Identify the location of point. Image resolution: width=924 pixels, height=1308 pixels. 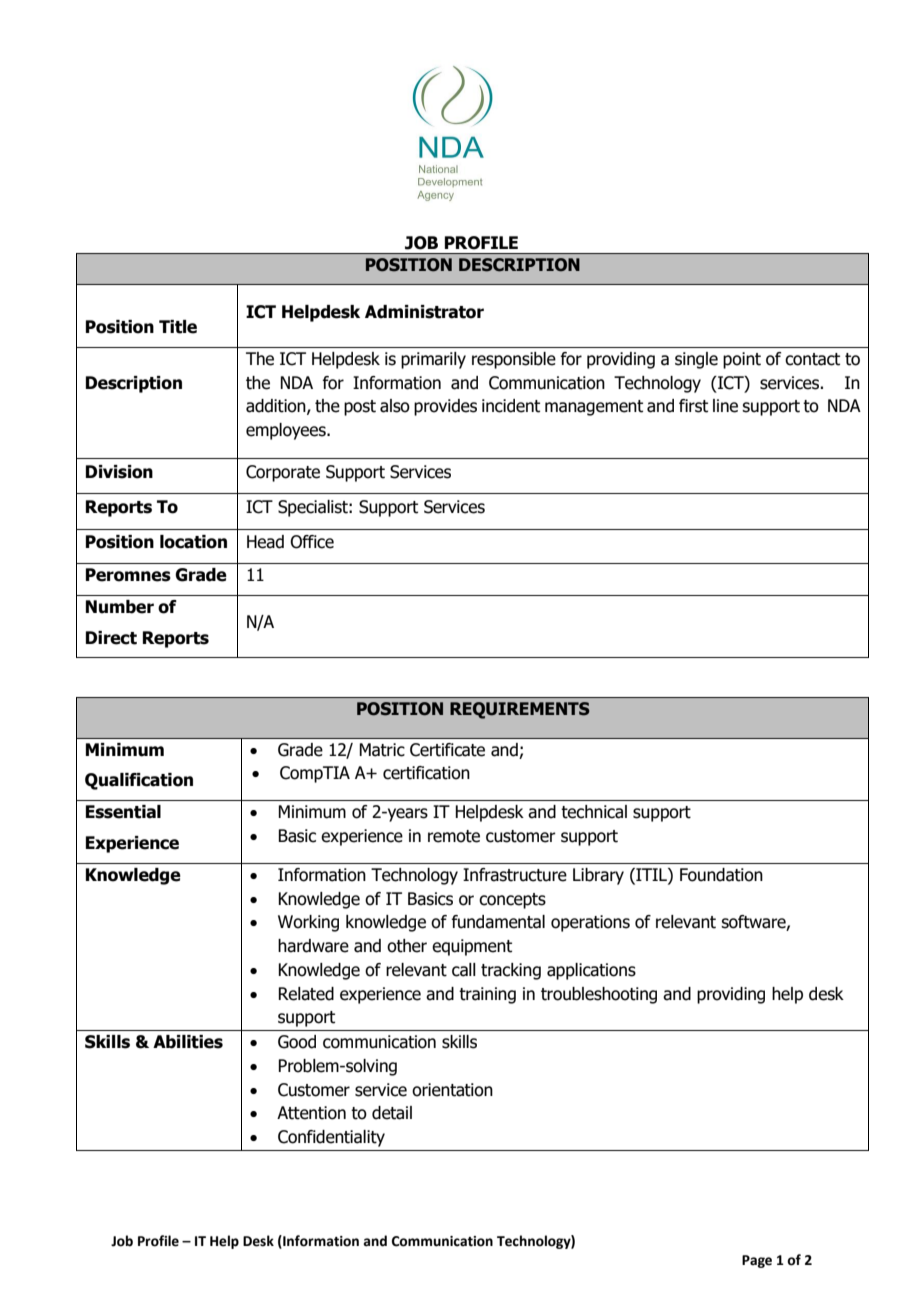
(742, 360).
